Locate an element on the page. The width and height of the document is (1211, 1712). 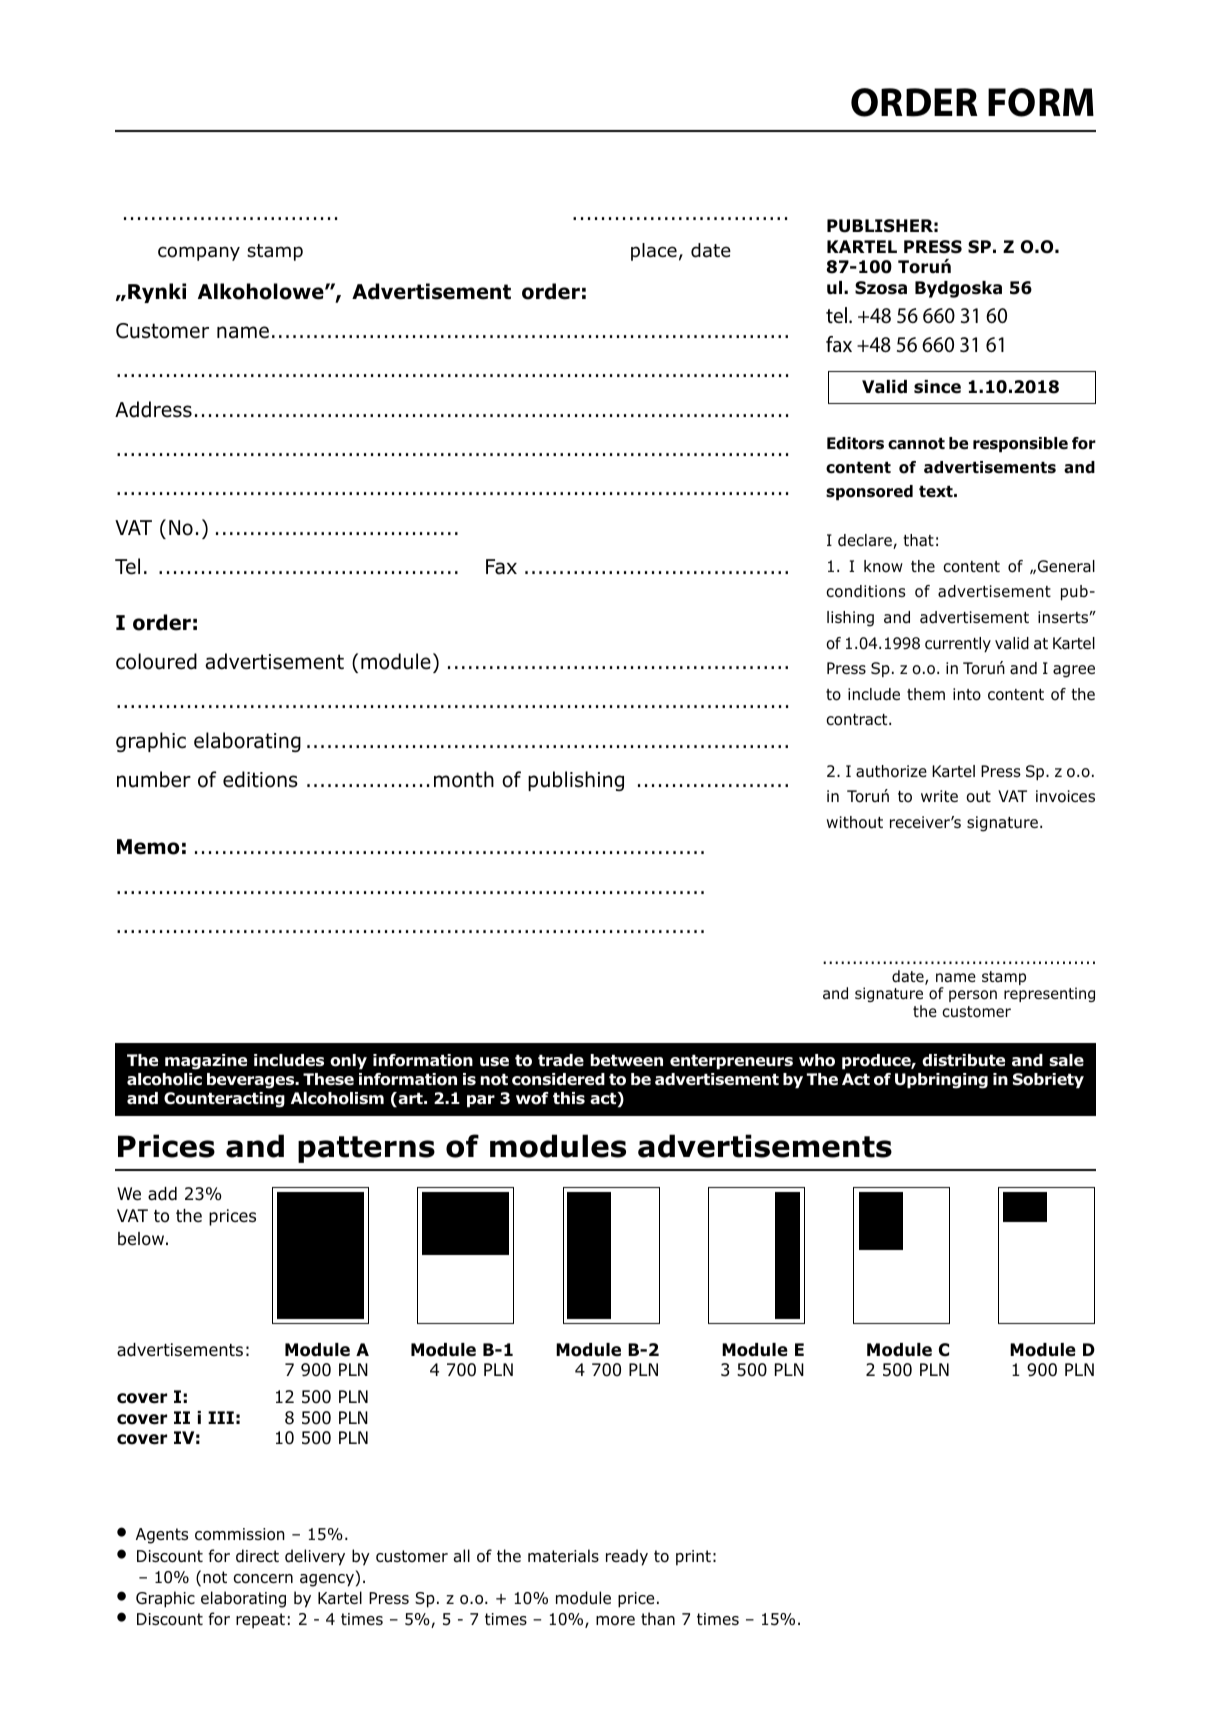
currently is located at coordinates (958, 644).
